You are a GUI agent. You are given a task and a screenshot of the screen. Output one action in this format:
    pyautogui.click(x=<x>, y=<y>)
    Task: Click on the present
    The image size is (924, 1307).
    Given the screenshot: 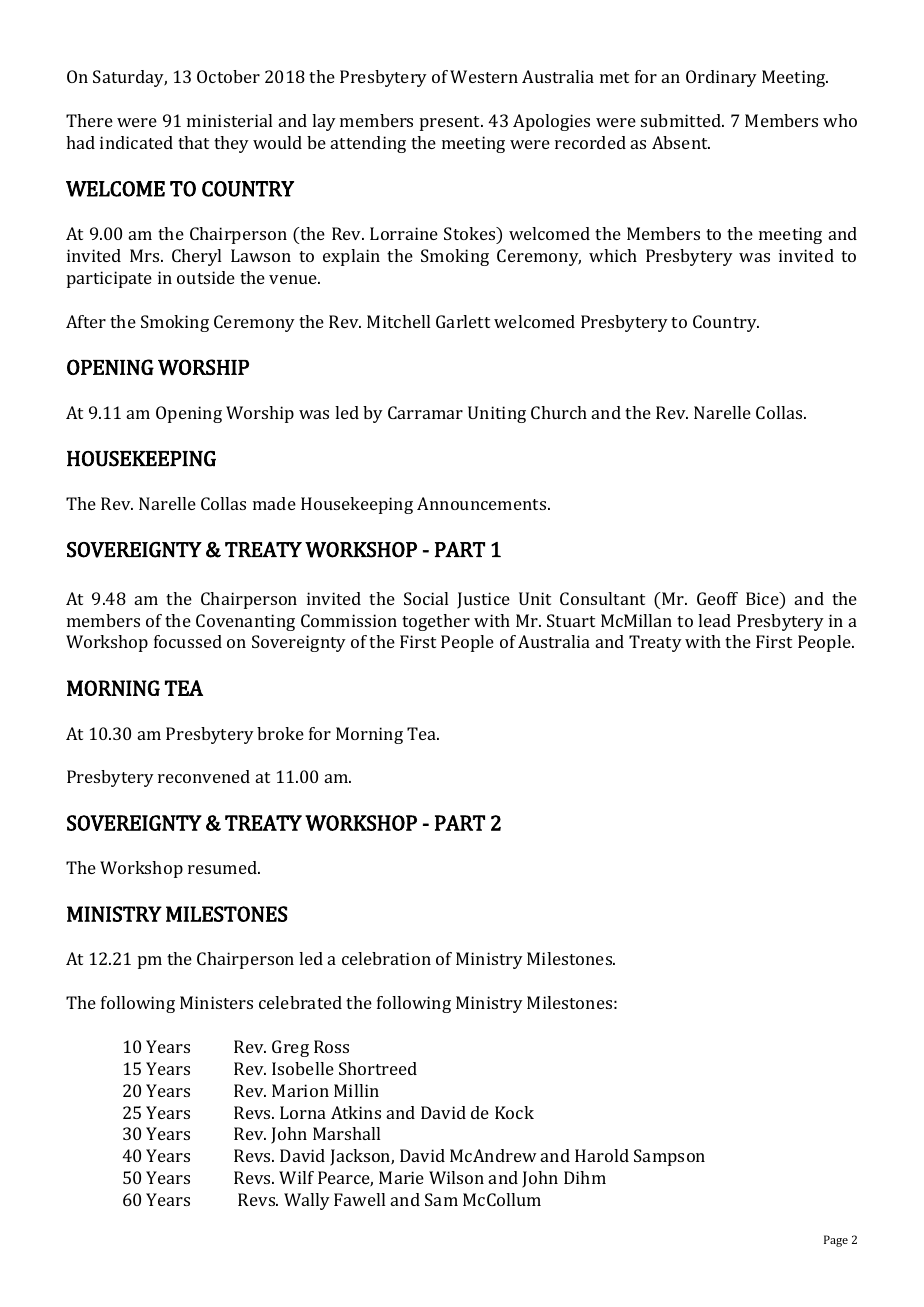 What is the action you would take?
    pyautogui.click(x=451, y=123)
